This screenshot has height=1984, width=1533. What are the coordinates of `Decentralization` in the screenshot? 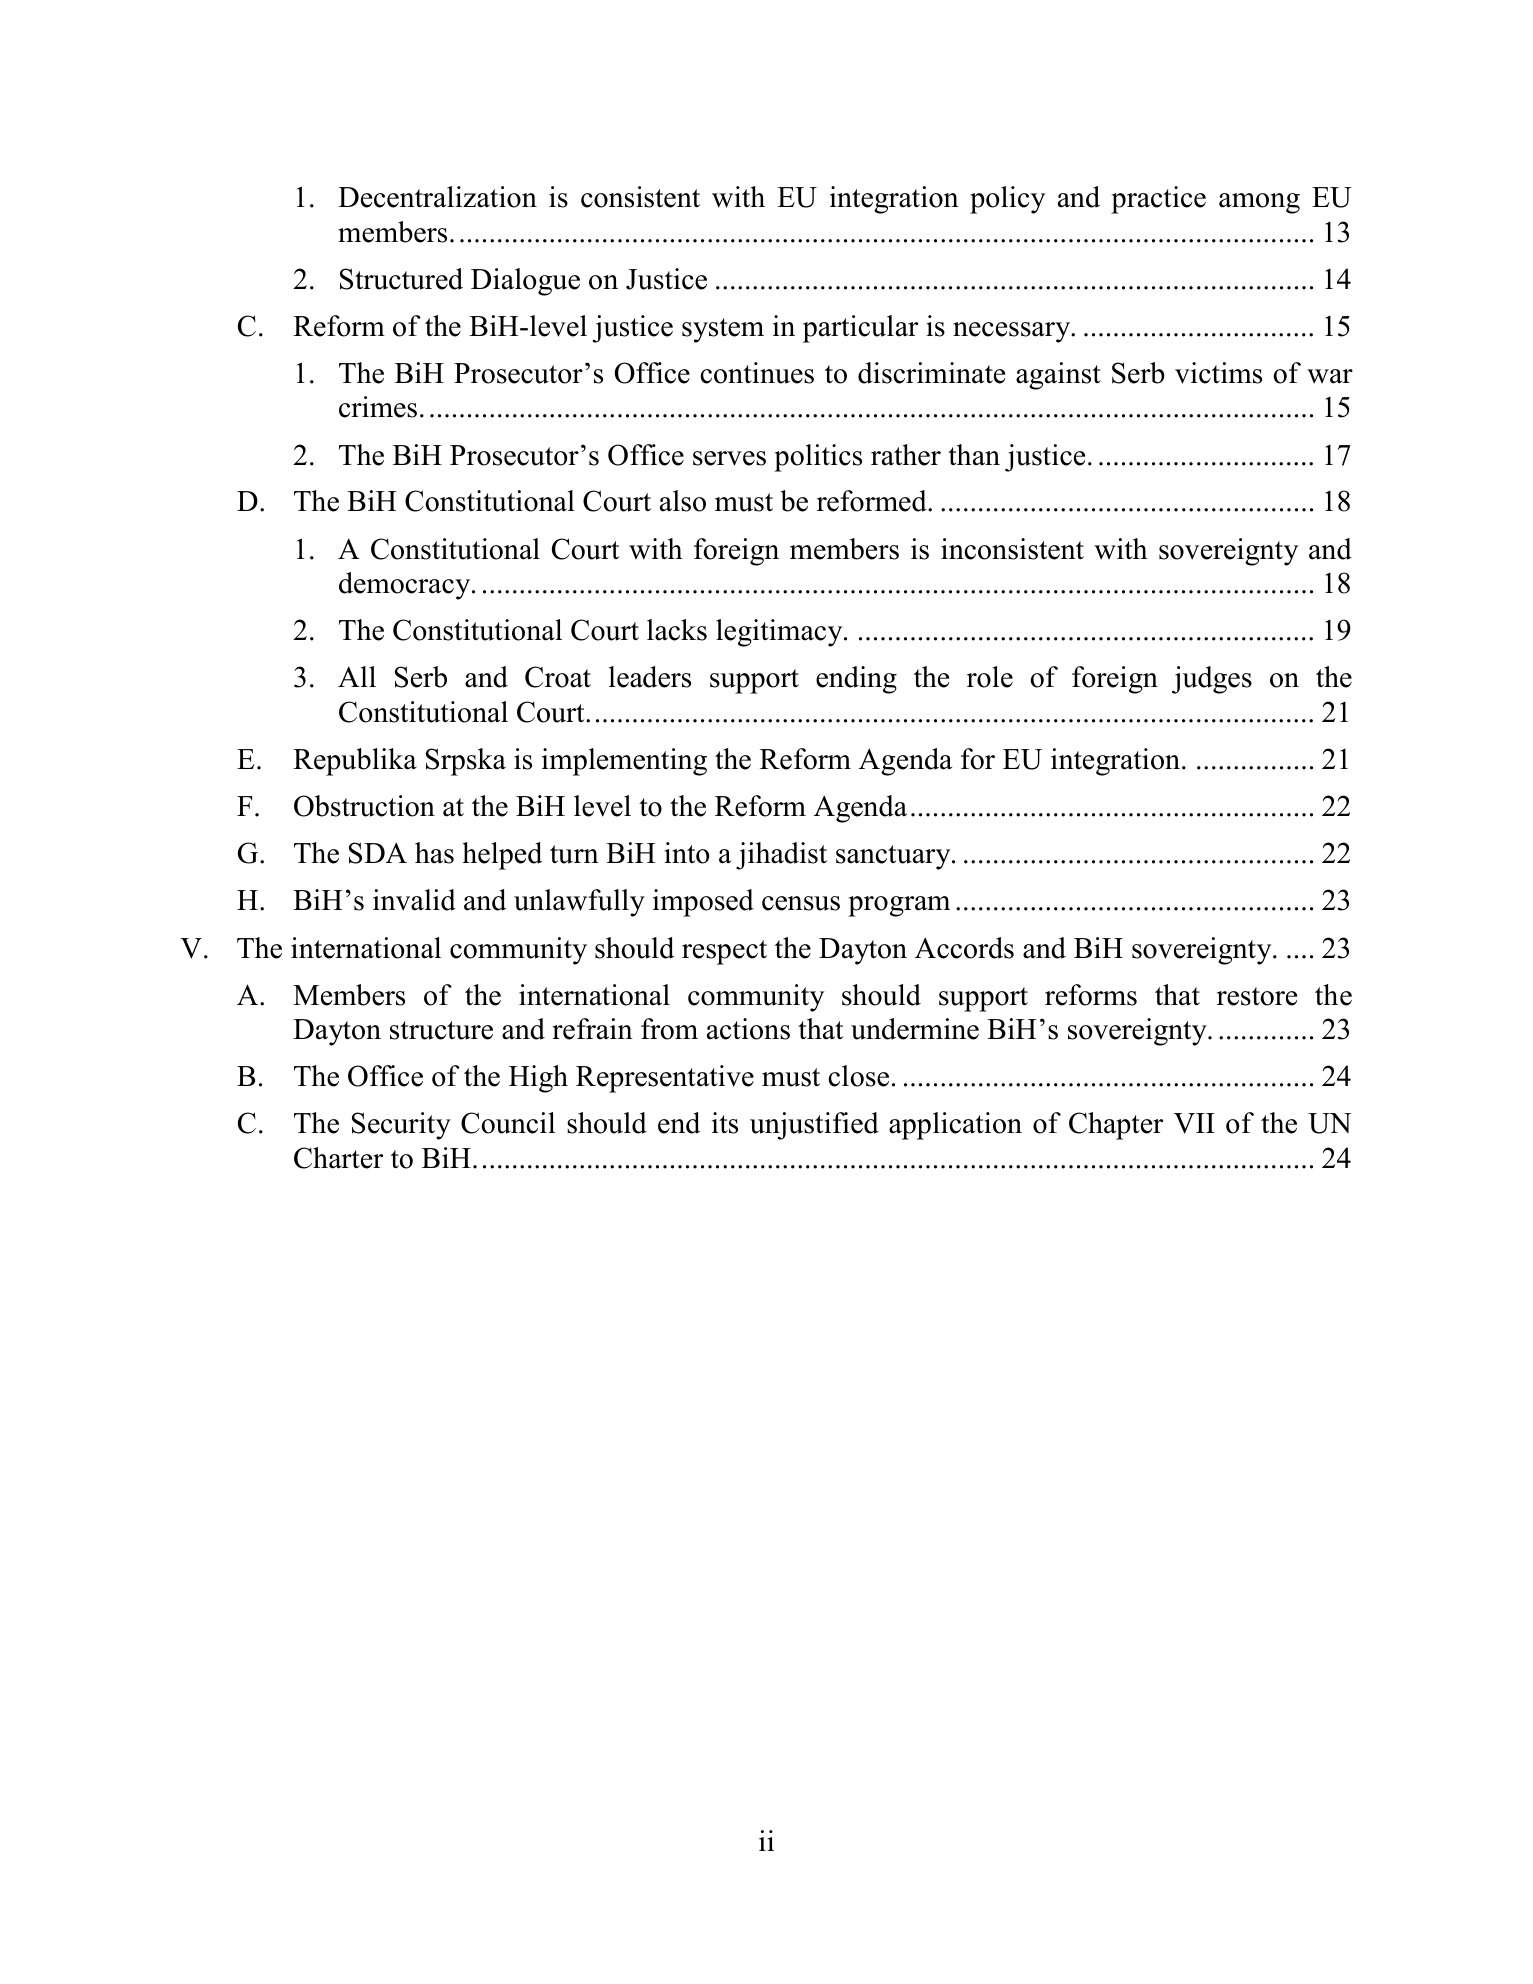 It's located at (437, 197).
